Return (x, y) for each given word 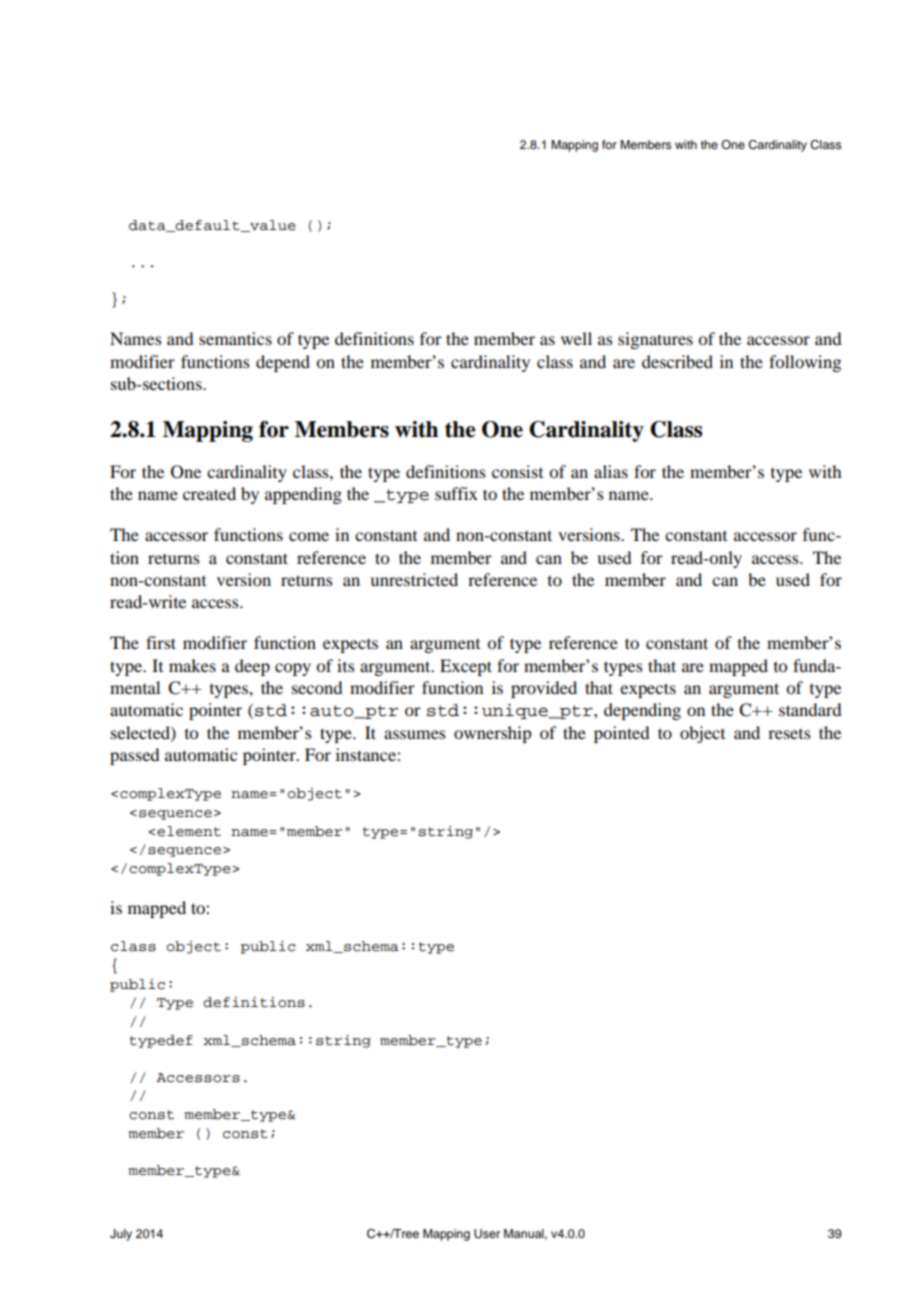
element (189, 831)
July (121, 1235)
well (576, 338)
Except (466, 667)
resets (789, 734)
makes (192, 665)
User (487, 1234)
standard (810, 709)
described (677, 361)
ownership (492, 734)
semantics (235, 338)
